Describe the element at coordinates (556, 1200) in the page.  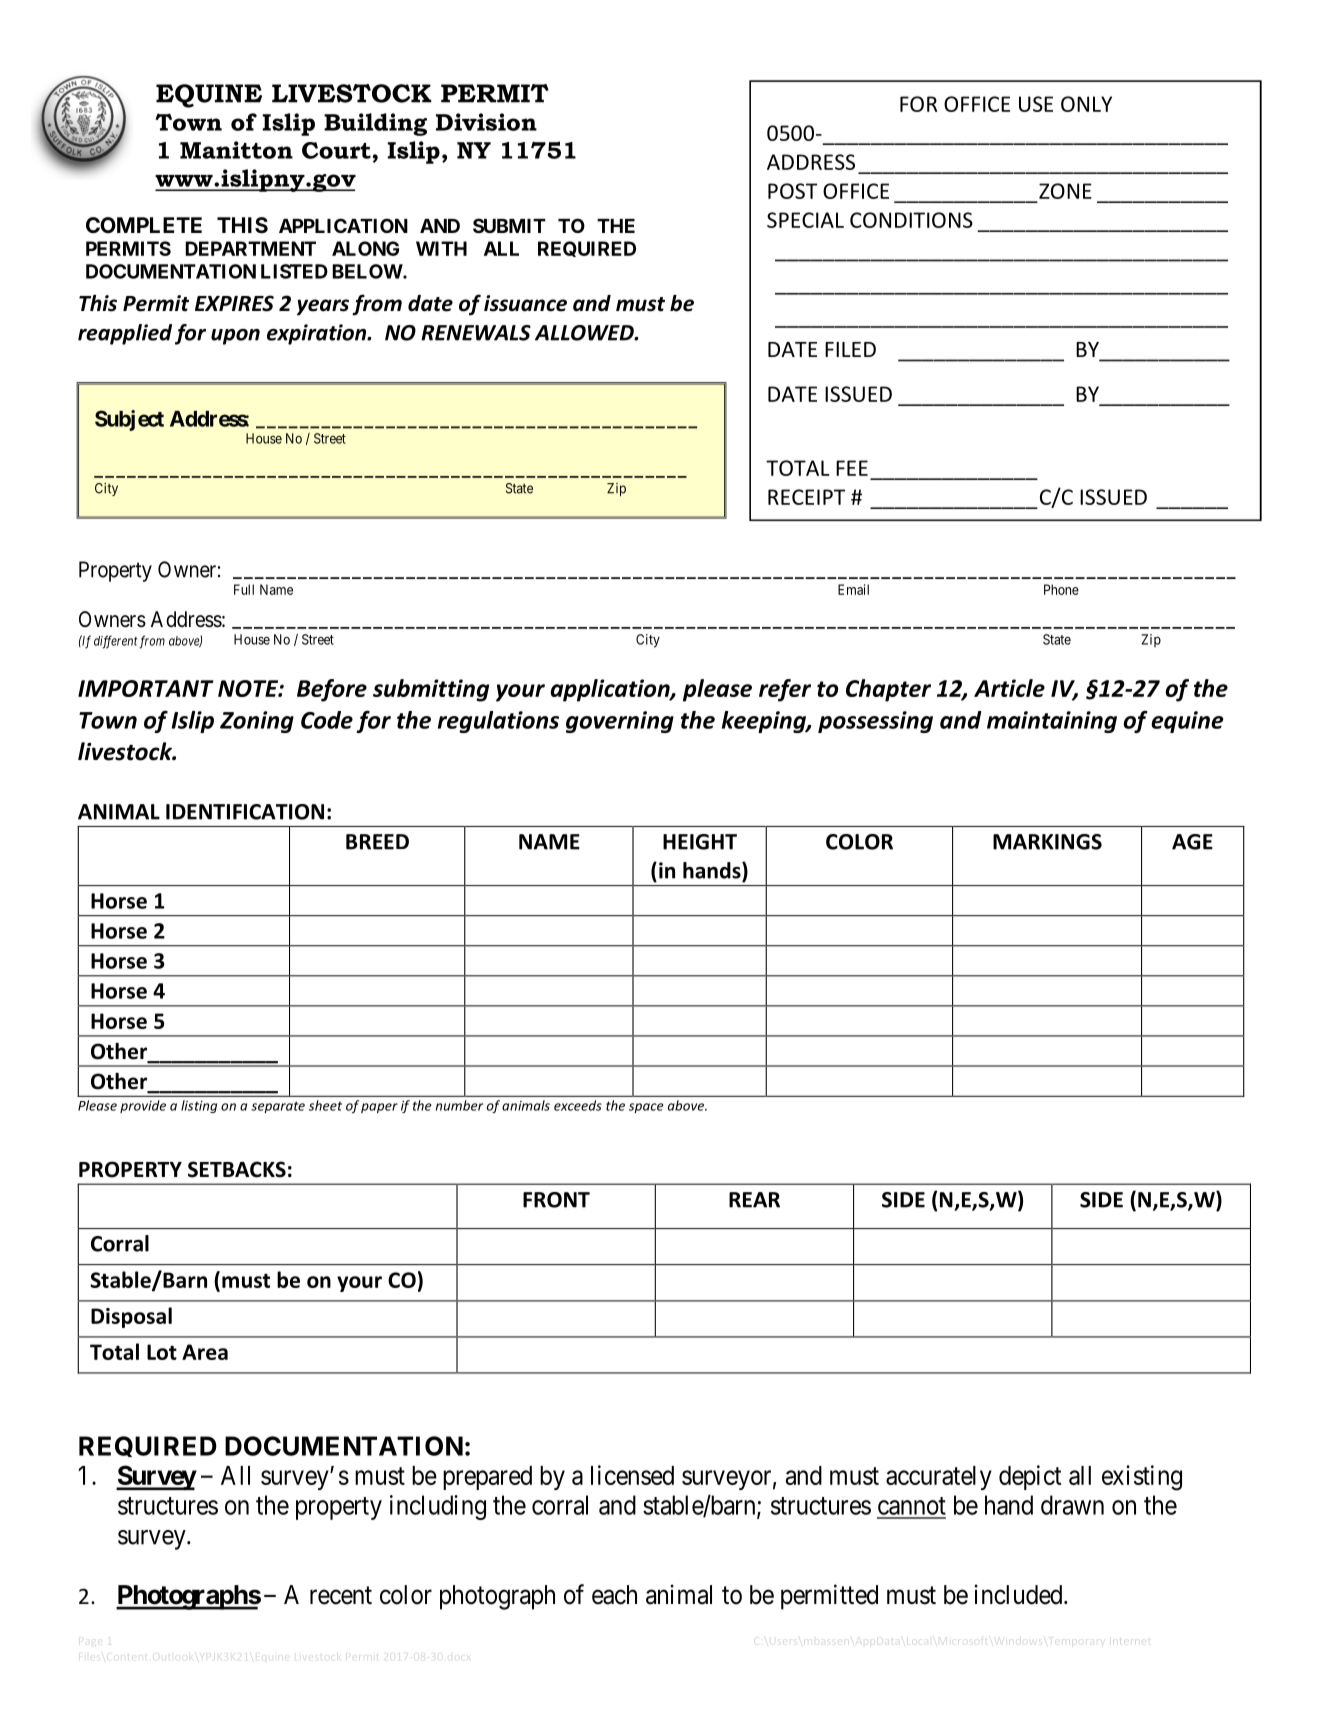
I see `FRONT` at that location.
